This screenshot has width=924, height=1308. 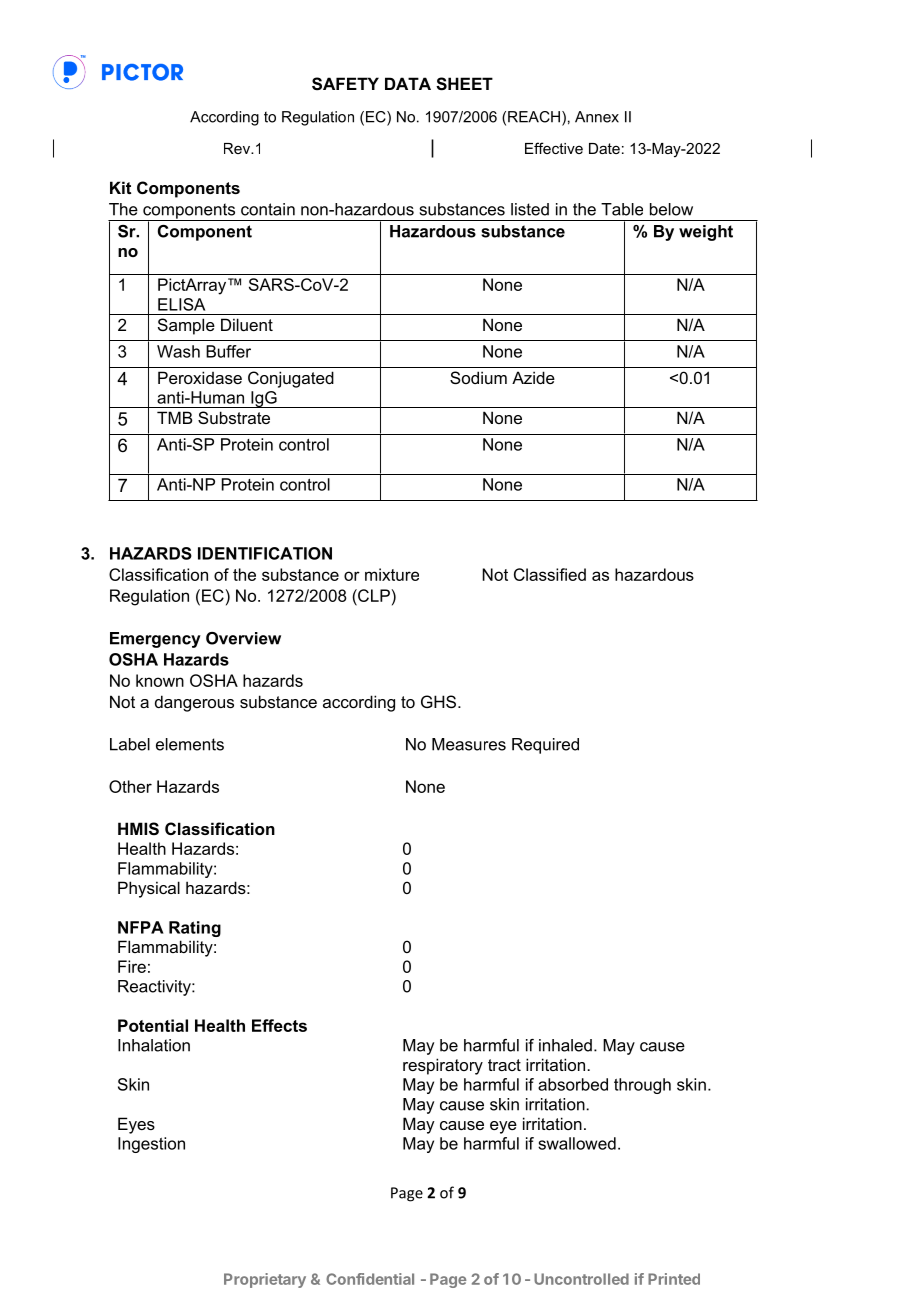 What do you see at coordinates (674, 1279) in the screenshot?
I see `Printed` at bounding box center [674, 1279].
